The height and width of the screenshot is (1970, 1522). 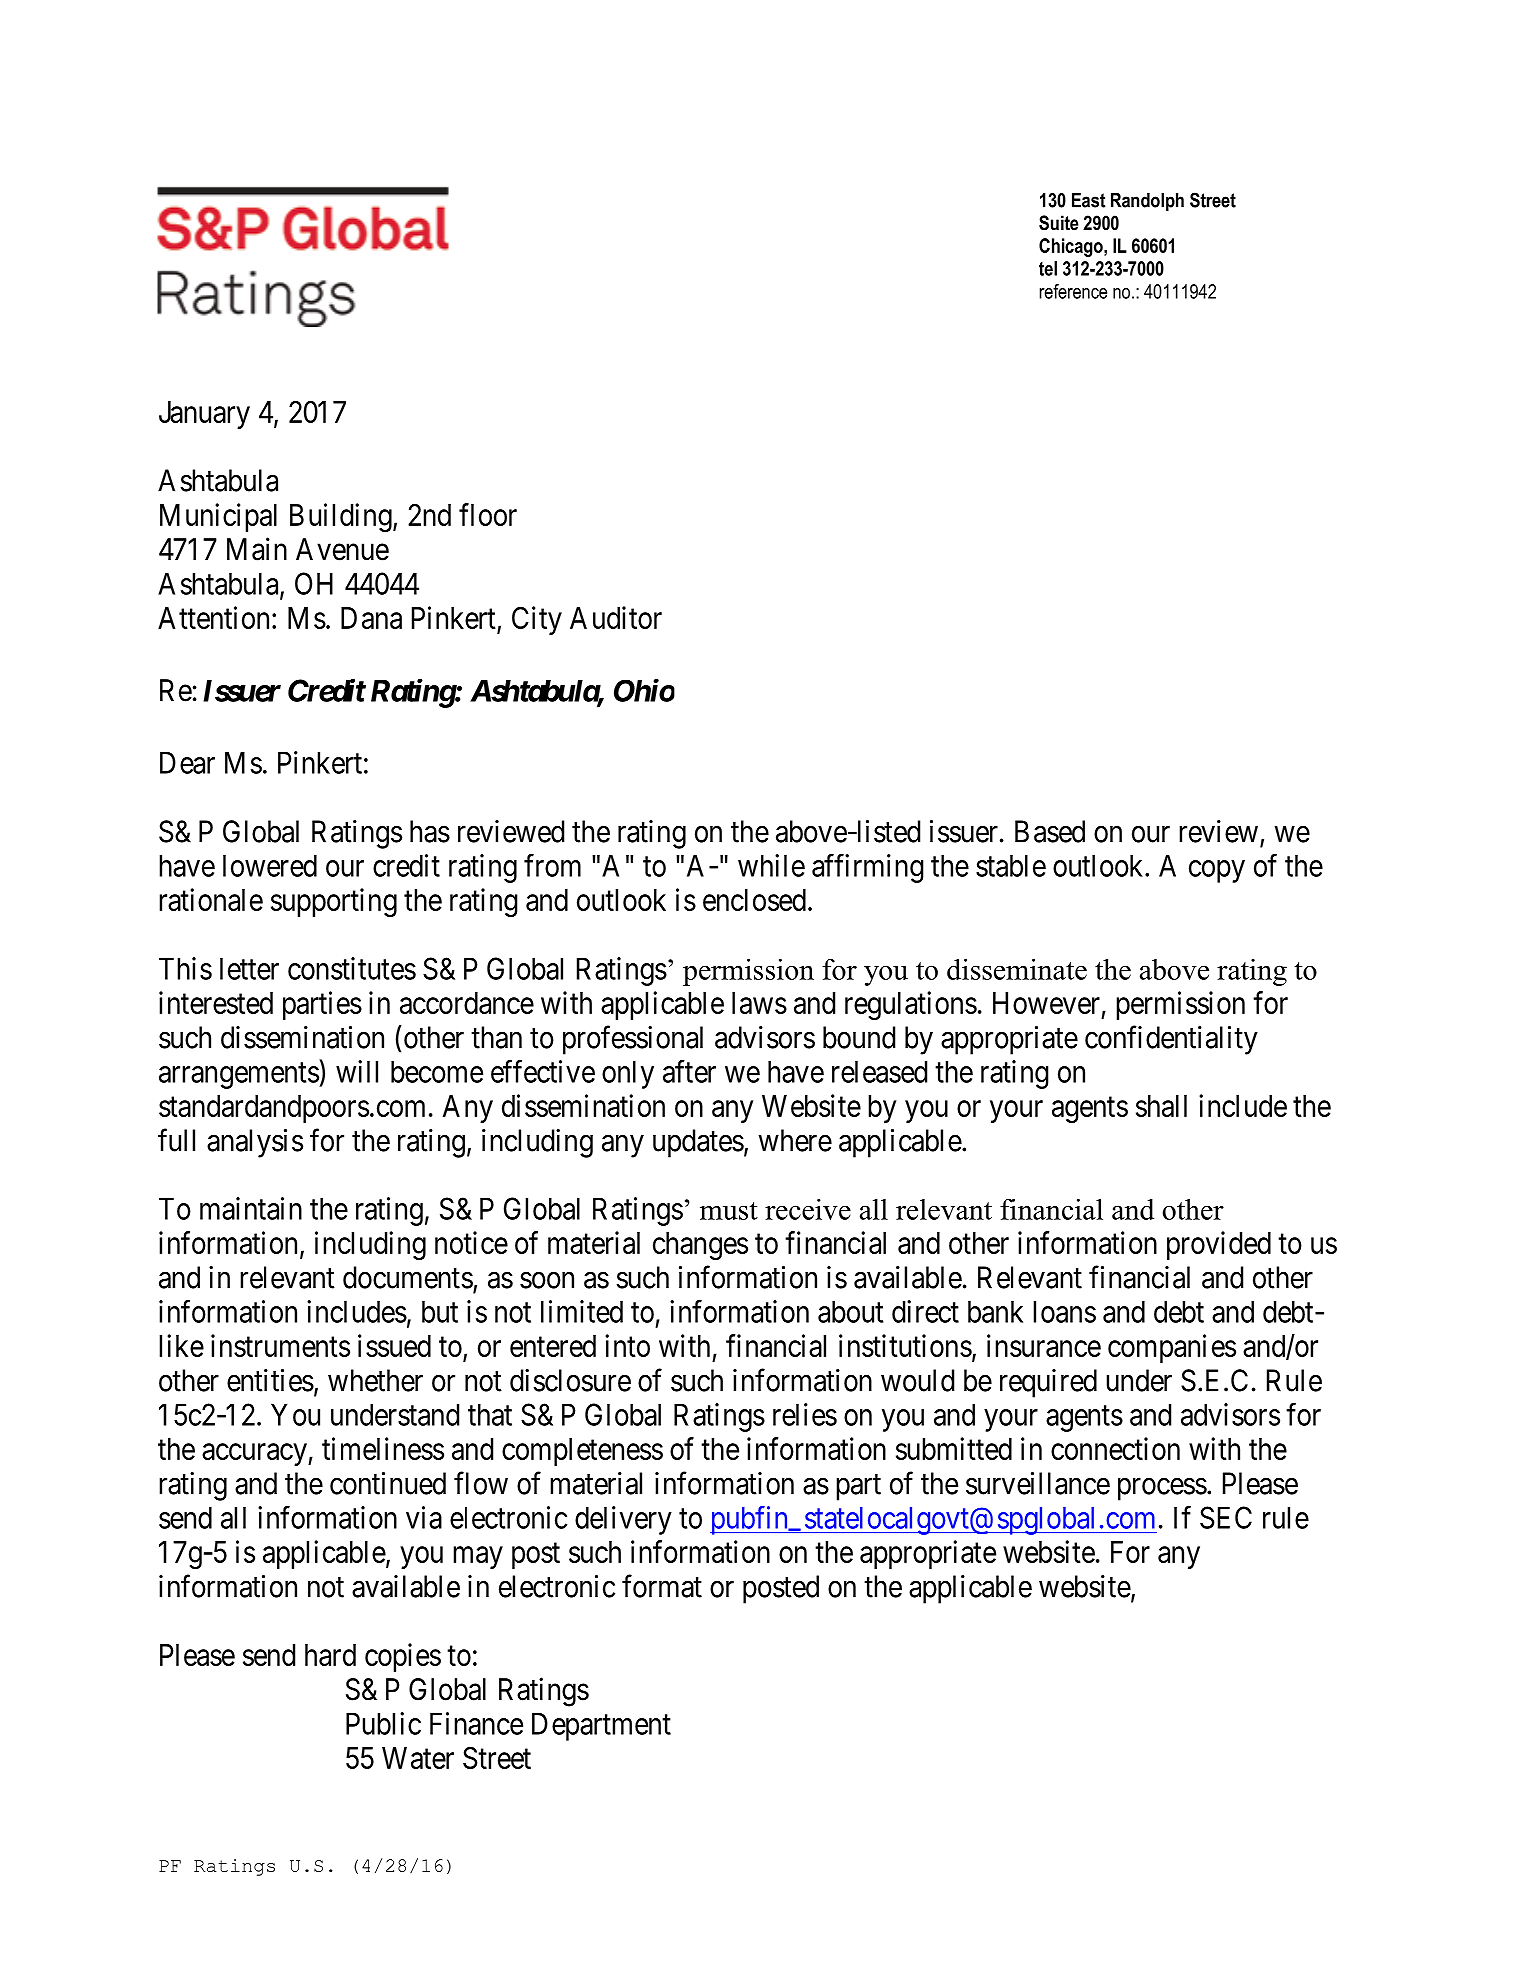 I want to click on Auditor, so click(x=616, y=617).
